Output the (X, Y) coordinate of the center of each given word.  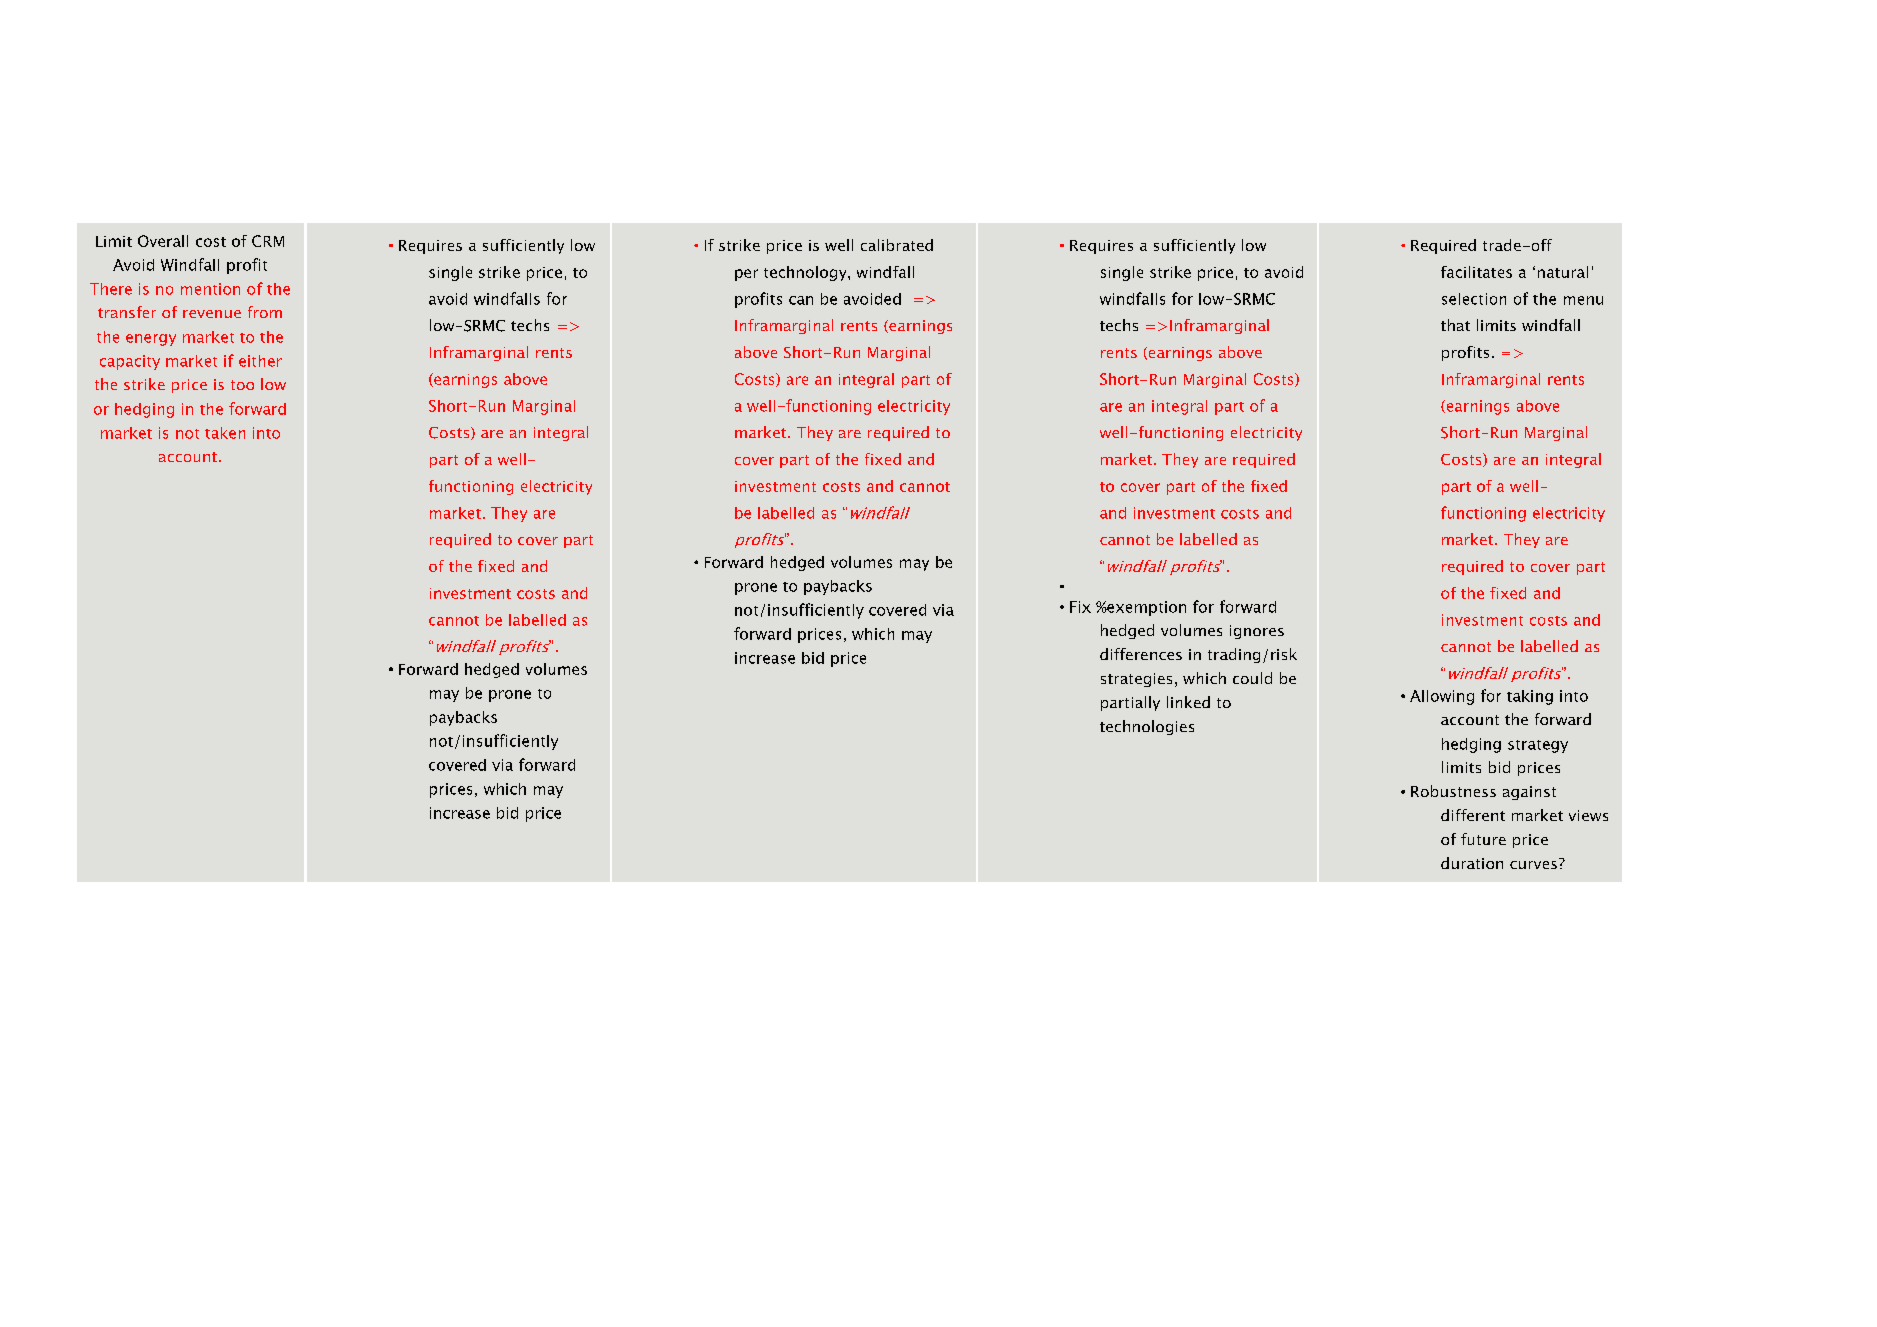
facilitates (1476, 272)
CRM (268, 241)
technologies (1147, 727)
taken (225, 433)
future (1483, 839)
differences (1141, 654)
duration (1472, 863)
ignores (1257, 632)
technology (806, 273)
